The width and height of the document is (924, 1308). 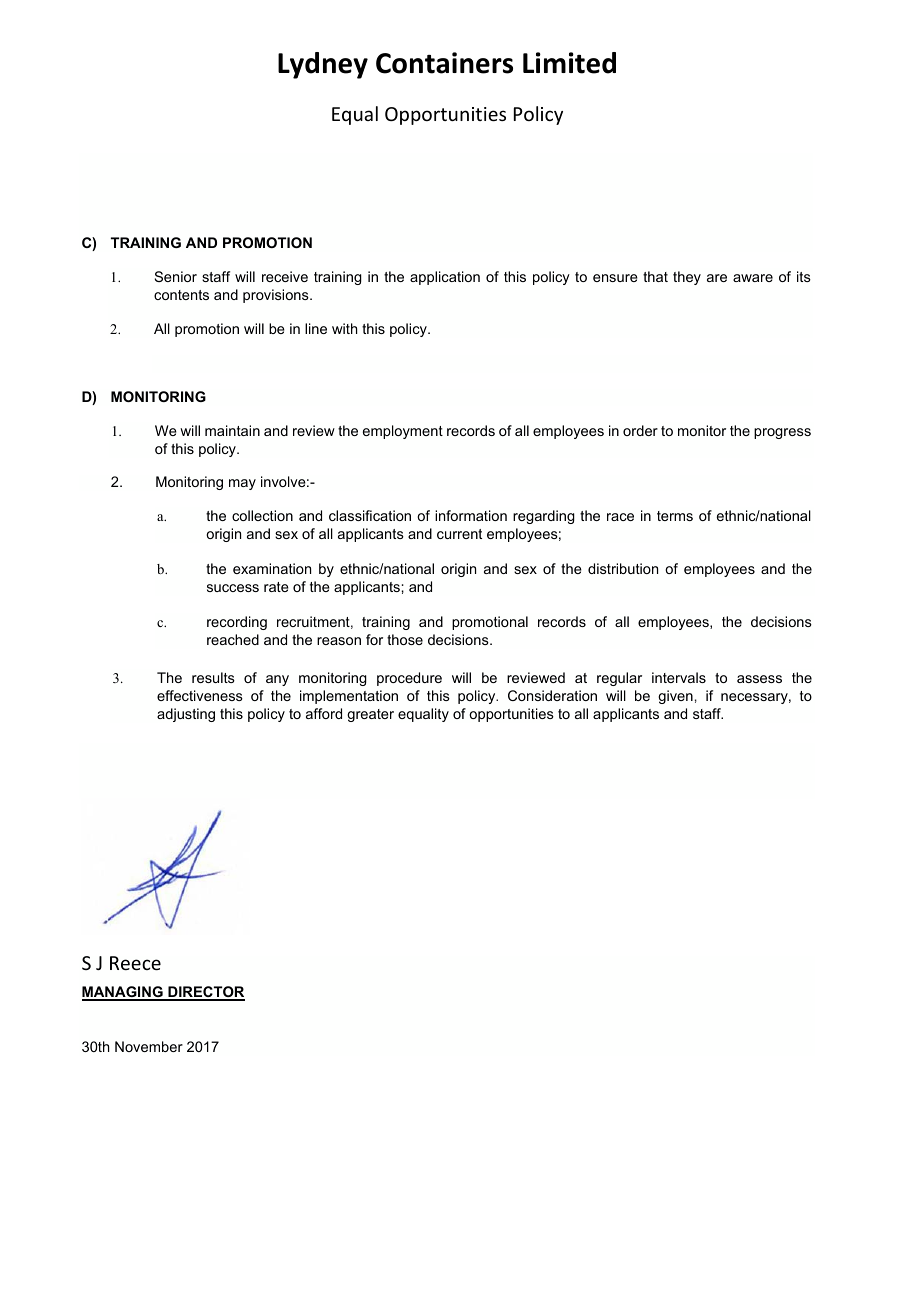 What do you see at coordinates (444, 63) in the document?
I see `Containers` at bounding box center [444, 63].
